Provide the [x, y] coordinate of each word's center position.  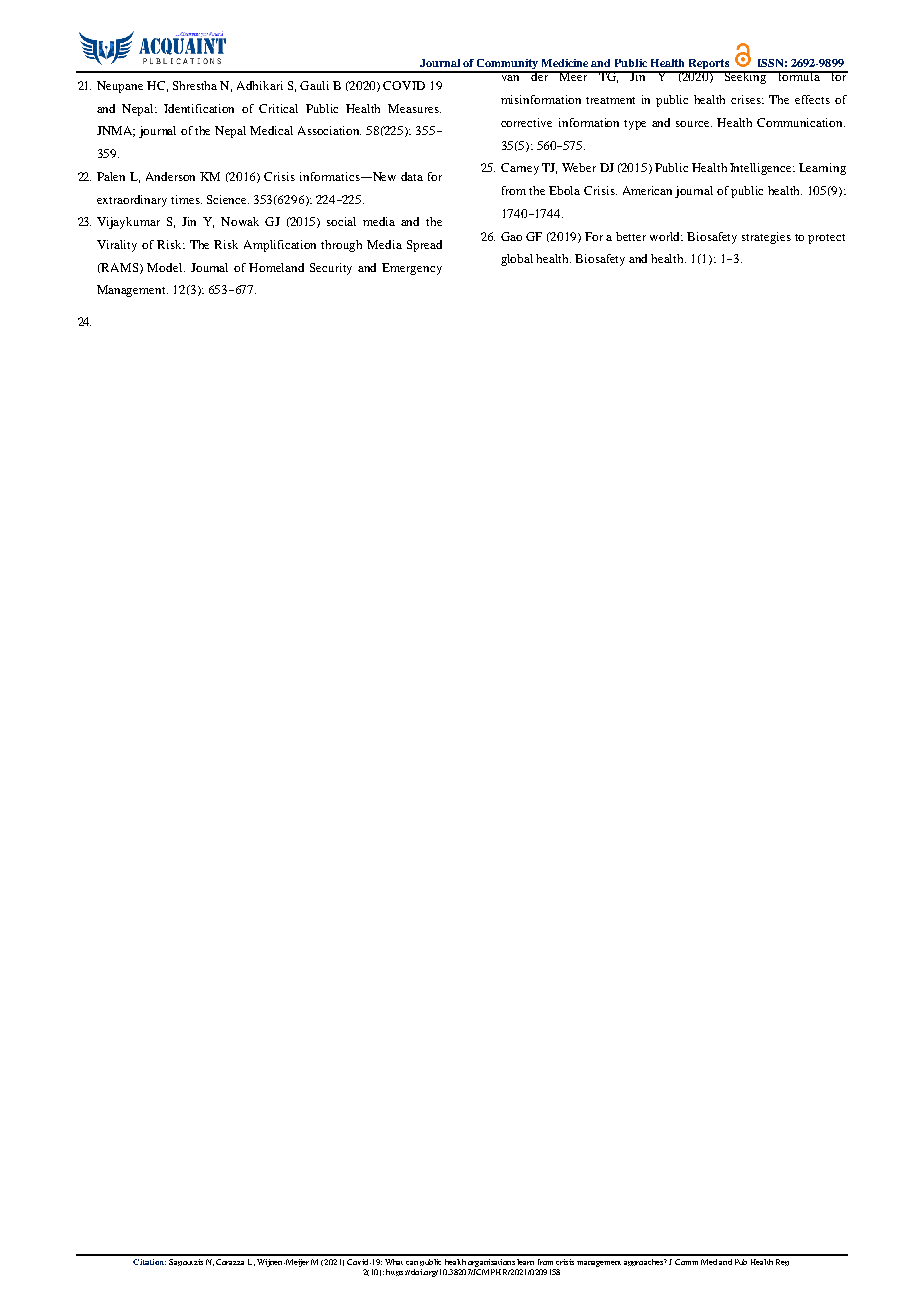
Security [331, 269]
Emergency [412, 269]
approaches [644, 1262]
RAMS [120, 268]
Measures [414, 108]
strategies [766, 238]
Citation [149, 1262]
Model [166, 267]
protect [826, 239]
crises [747, 99]
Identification [199, 108]
